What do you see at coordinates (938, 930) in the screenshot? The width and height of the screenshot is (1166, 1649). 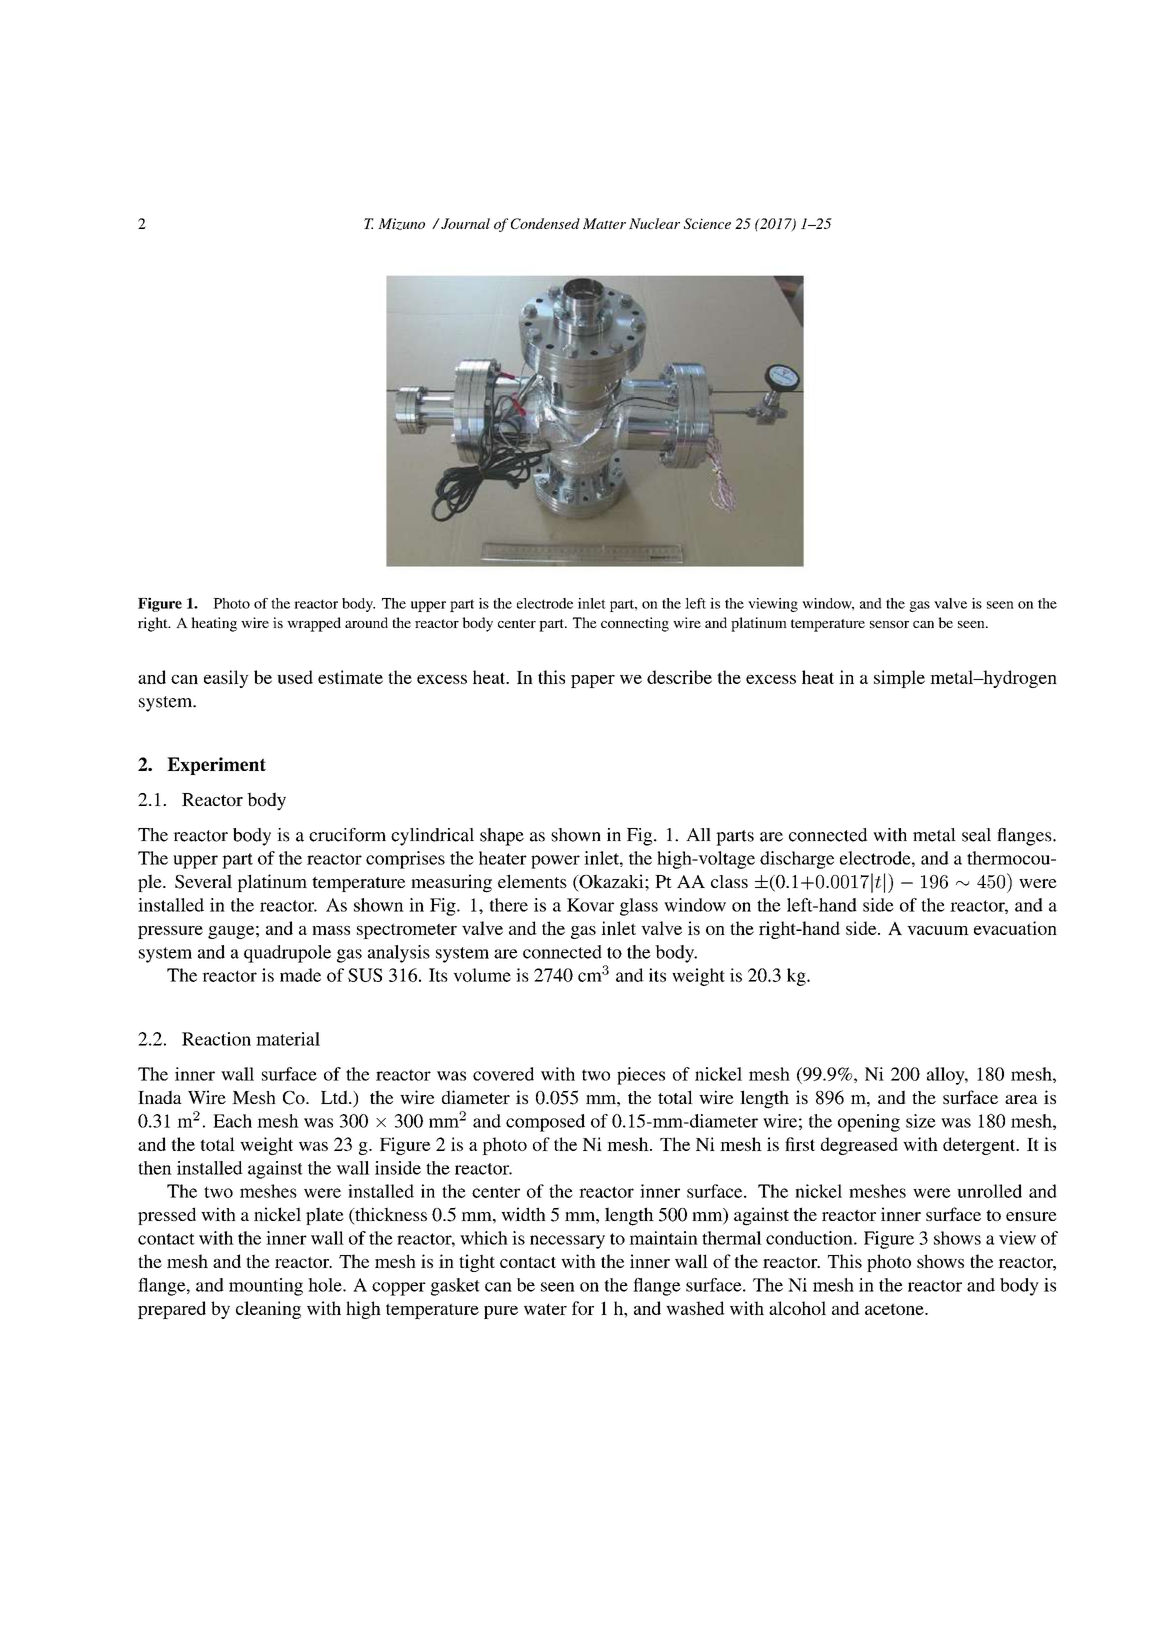 I see `vacuum` at bounding box center [938, 930].
